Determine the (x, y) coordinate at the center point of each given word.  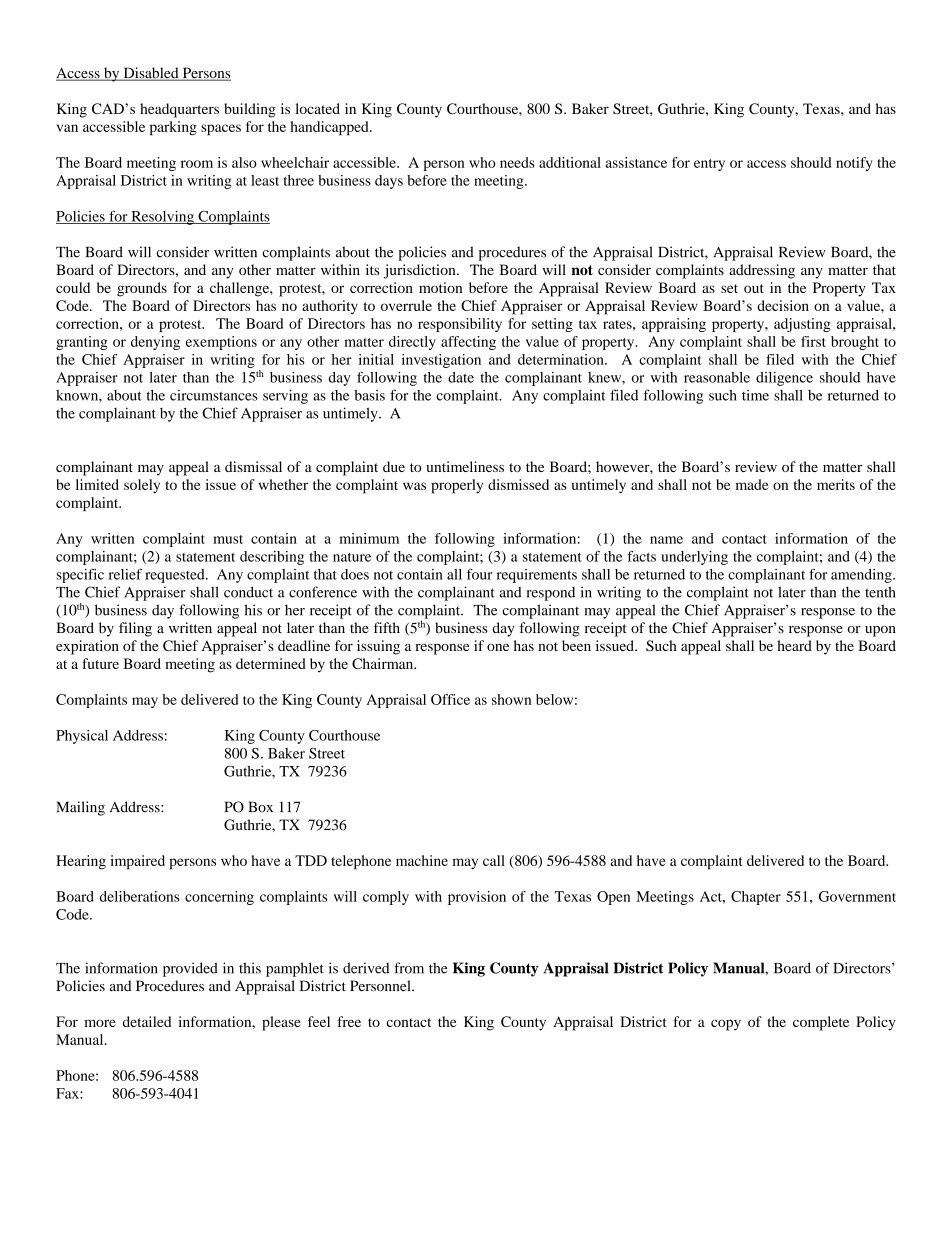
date (461, 377)
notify (854, 164)
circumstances (214, 395)
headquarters (179, 110)
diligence (784, 379)
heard (794, 645)
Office (450, 699)
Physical (82, 737)
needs (517, 162)
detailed (147, 1021)
